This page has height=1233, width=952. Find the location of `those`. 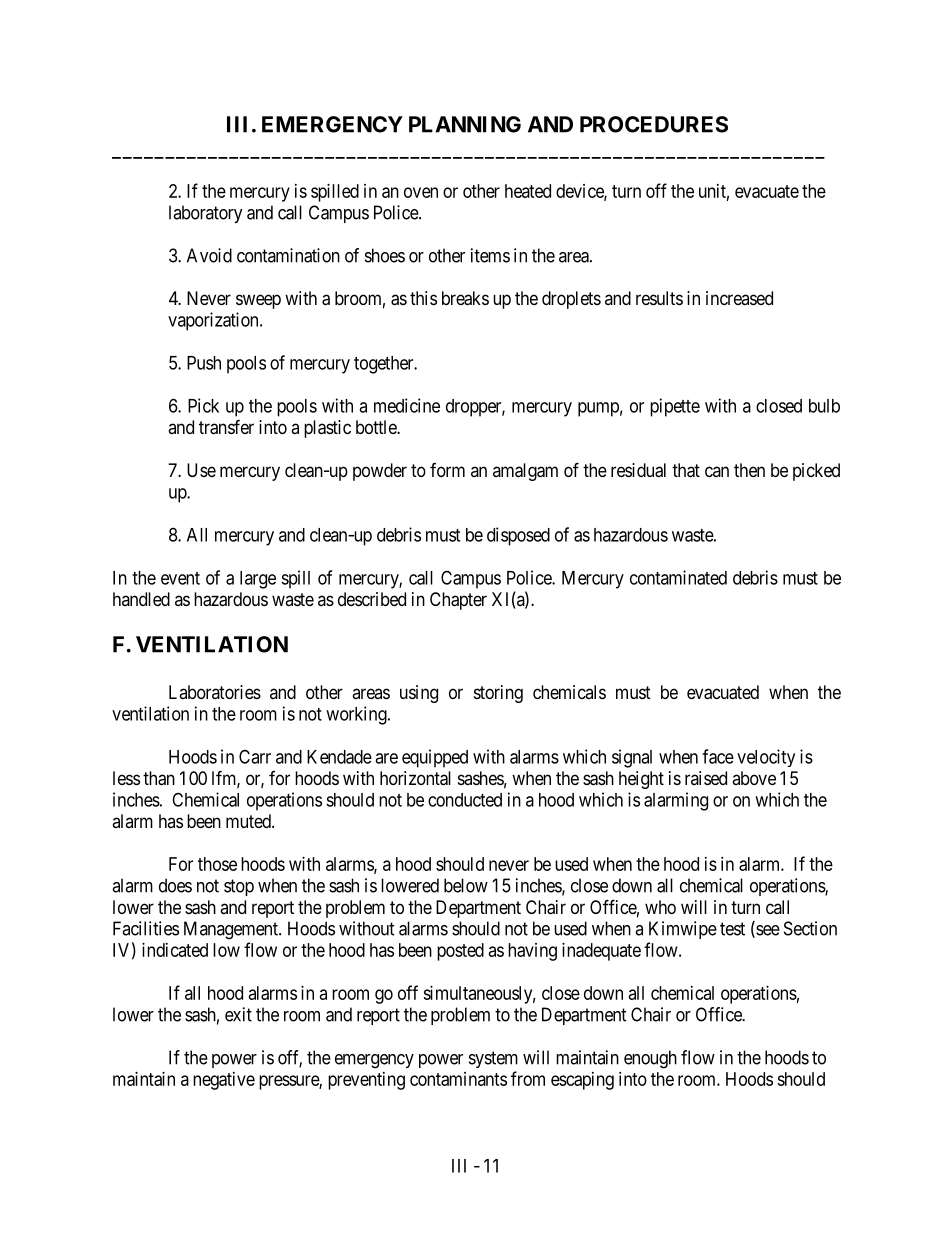

those is located at coordinates (217, 864).
